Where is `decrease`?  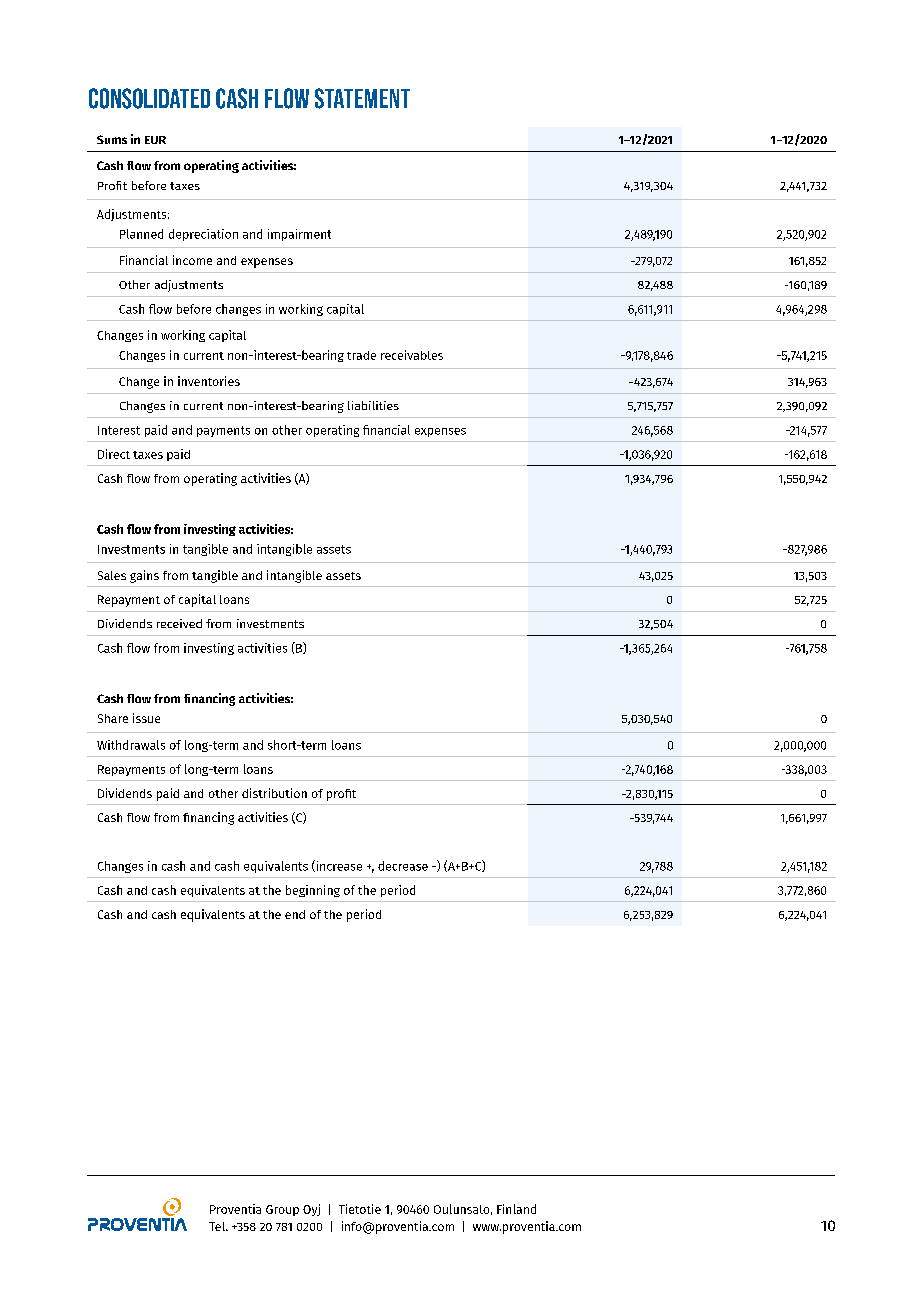
decrease is located at coordinates (403, 866).
